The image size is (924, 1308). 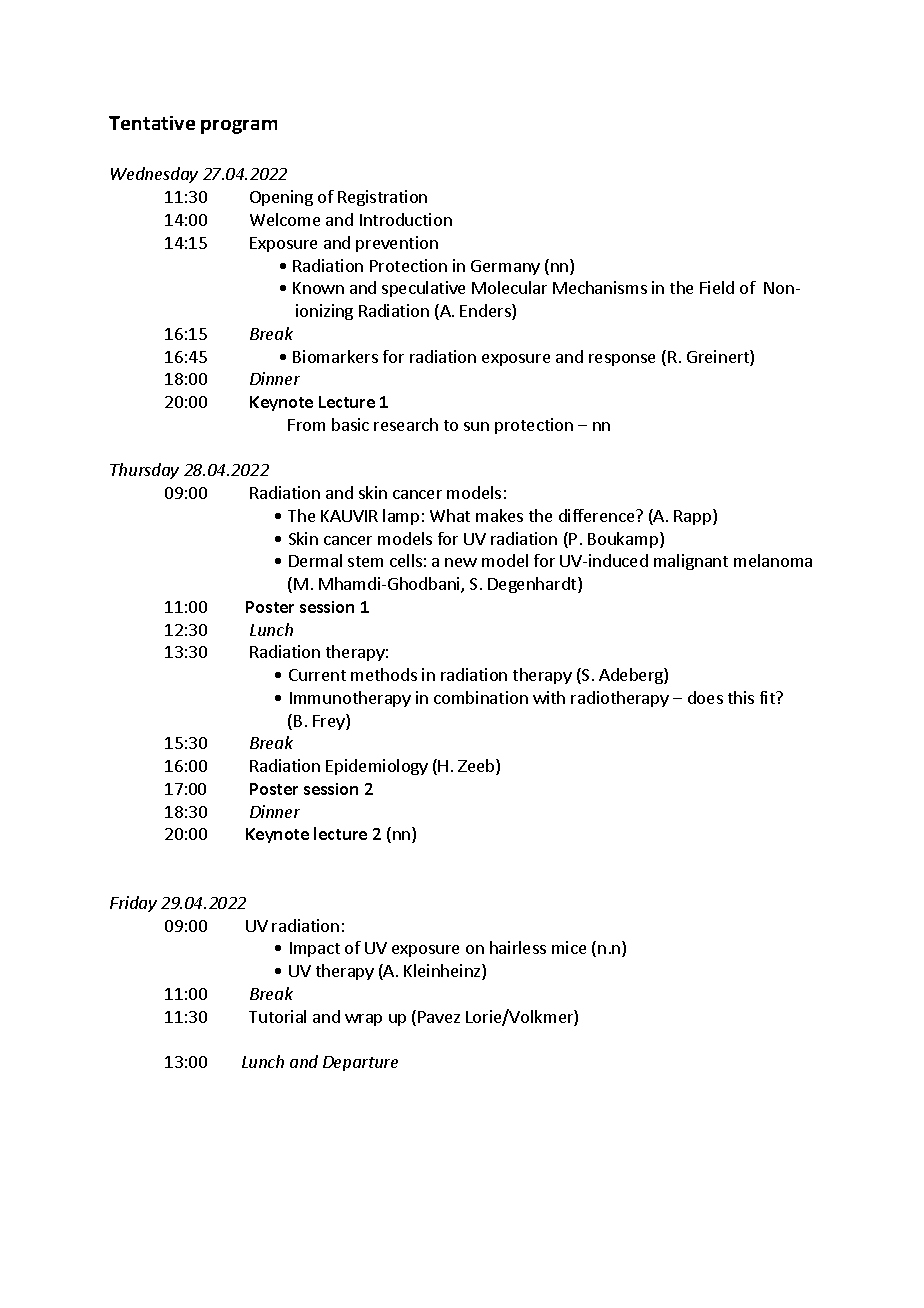 I want to click on Friday, so click(x=133, y=904).
